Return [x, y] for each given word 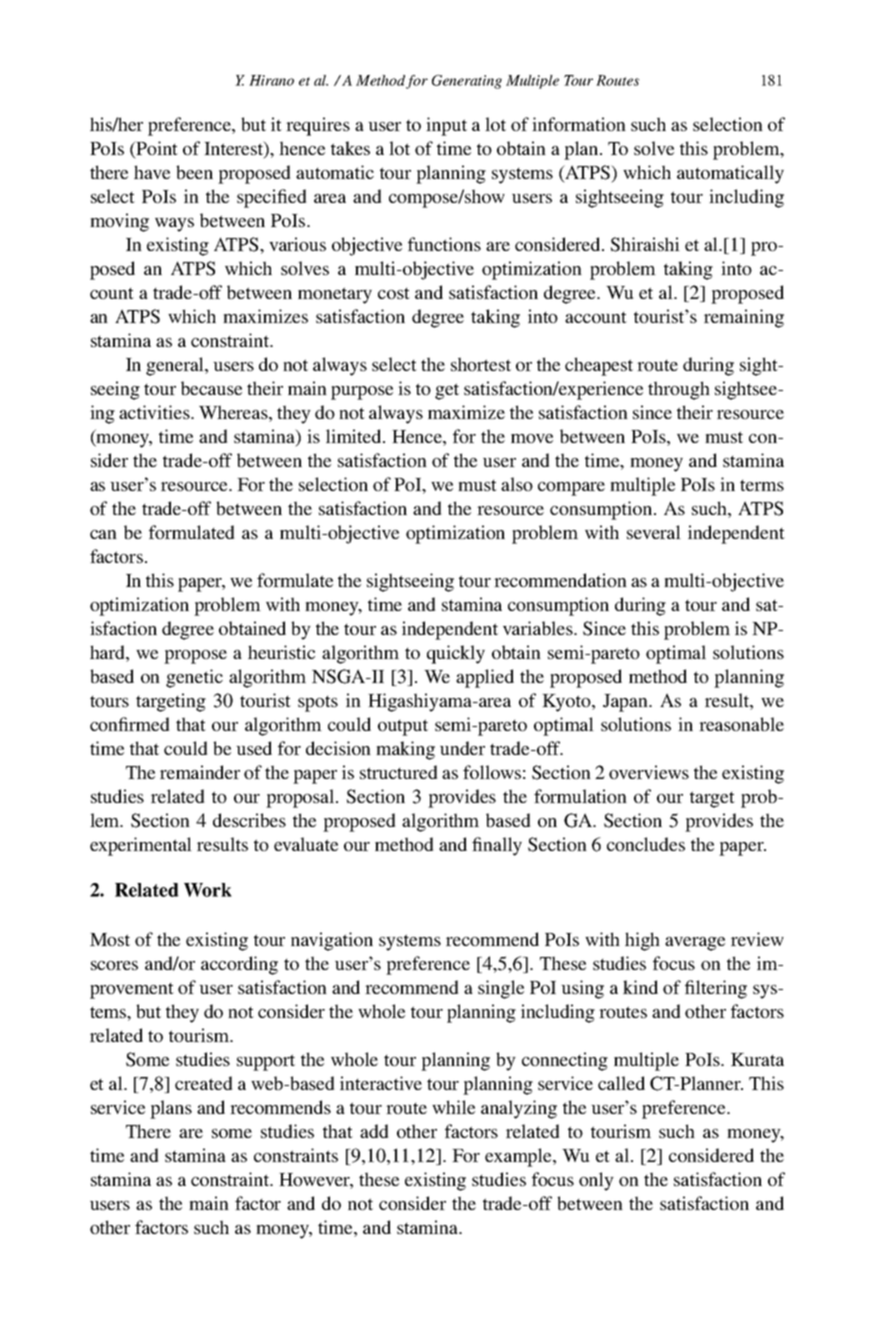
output [403, 727]
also [517, 484]
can [103, 534]
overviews [649, 772]
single [501, 989]
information [579, 124]
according [239, 965]
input [446, 126]
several [654, 532]
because [211, 388]
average [695, 944]
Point [156, 149]
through [679, 390]
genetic [194, 678]
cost [394, 293]
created [204, 1083]
